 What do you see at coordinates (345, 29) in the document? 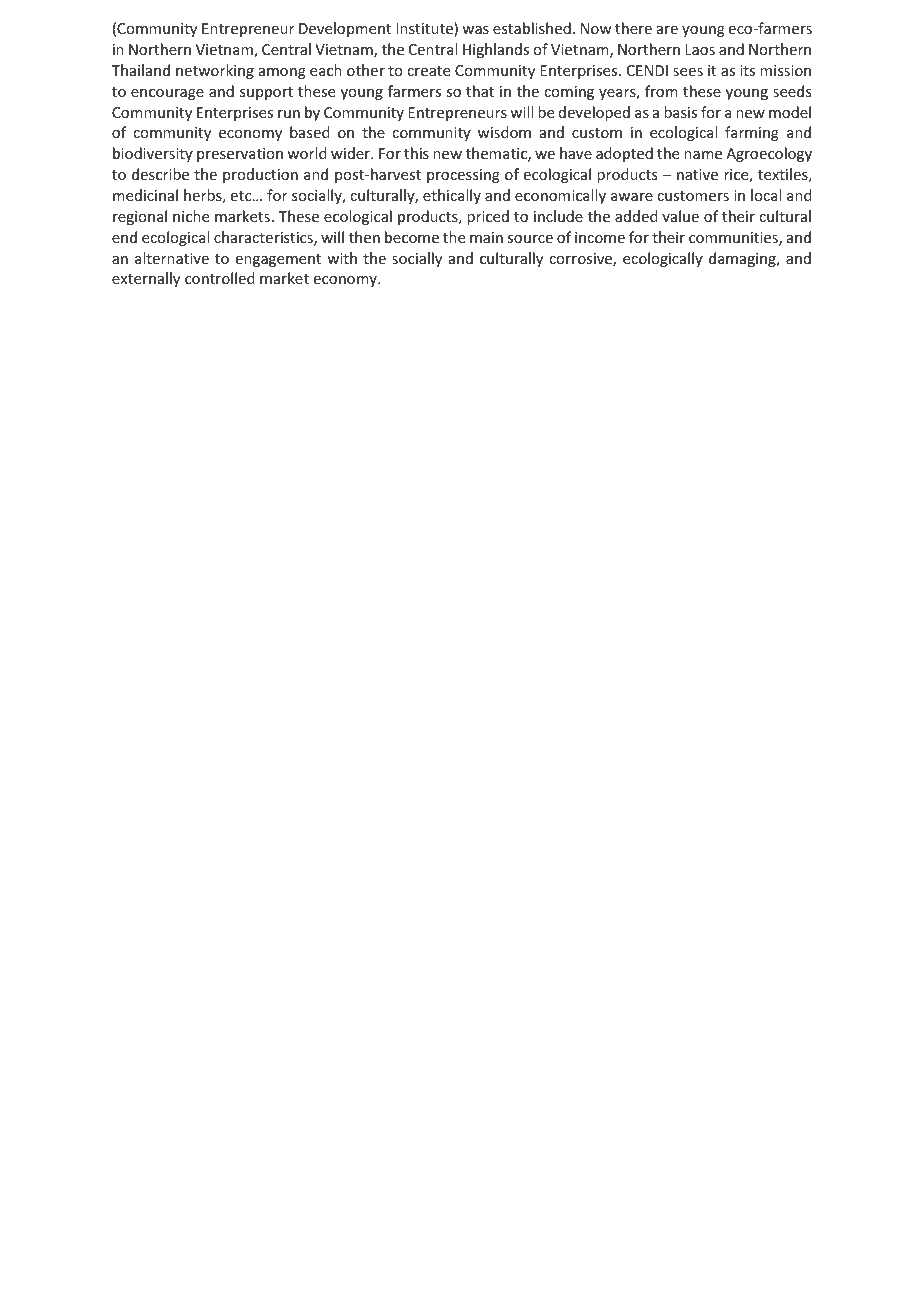
I see `Development` at bounding box center [345, 29].
